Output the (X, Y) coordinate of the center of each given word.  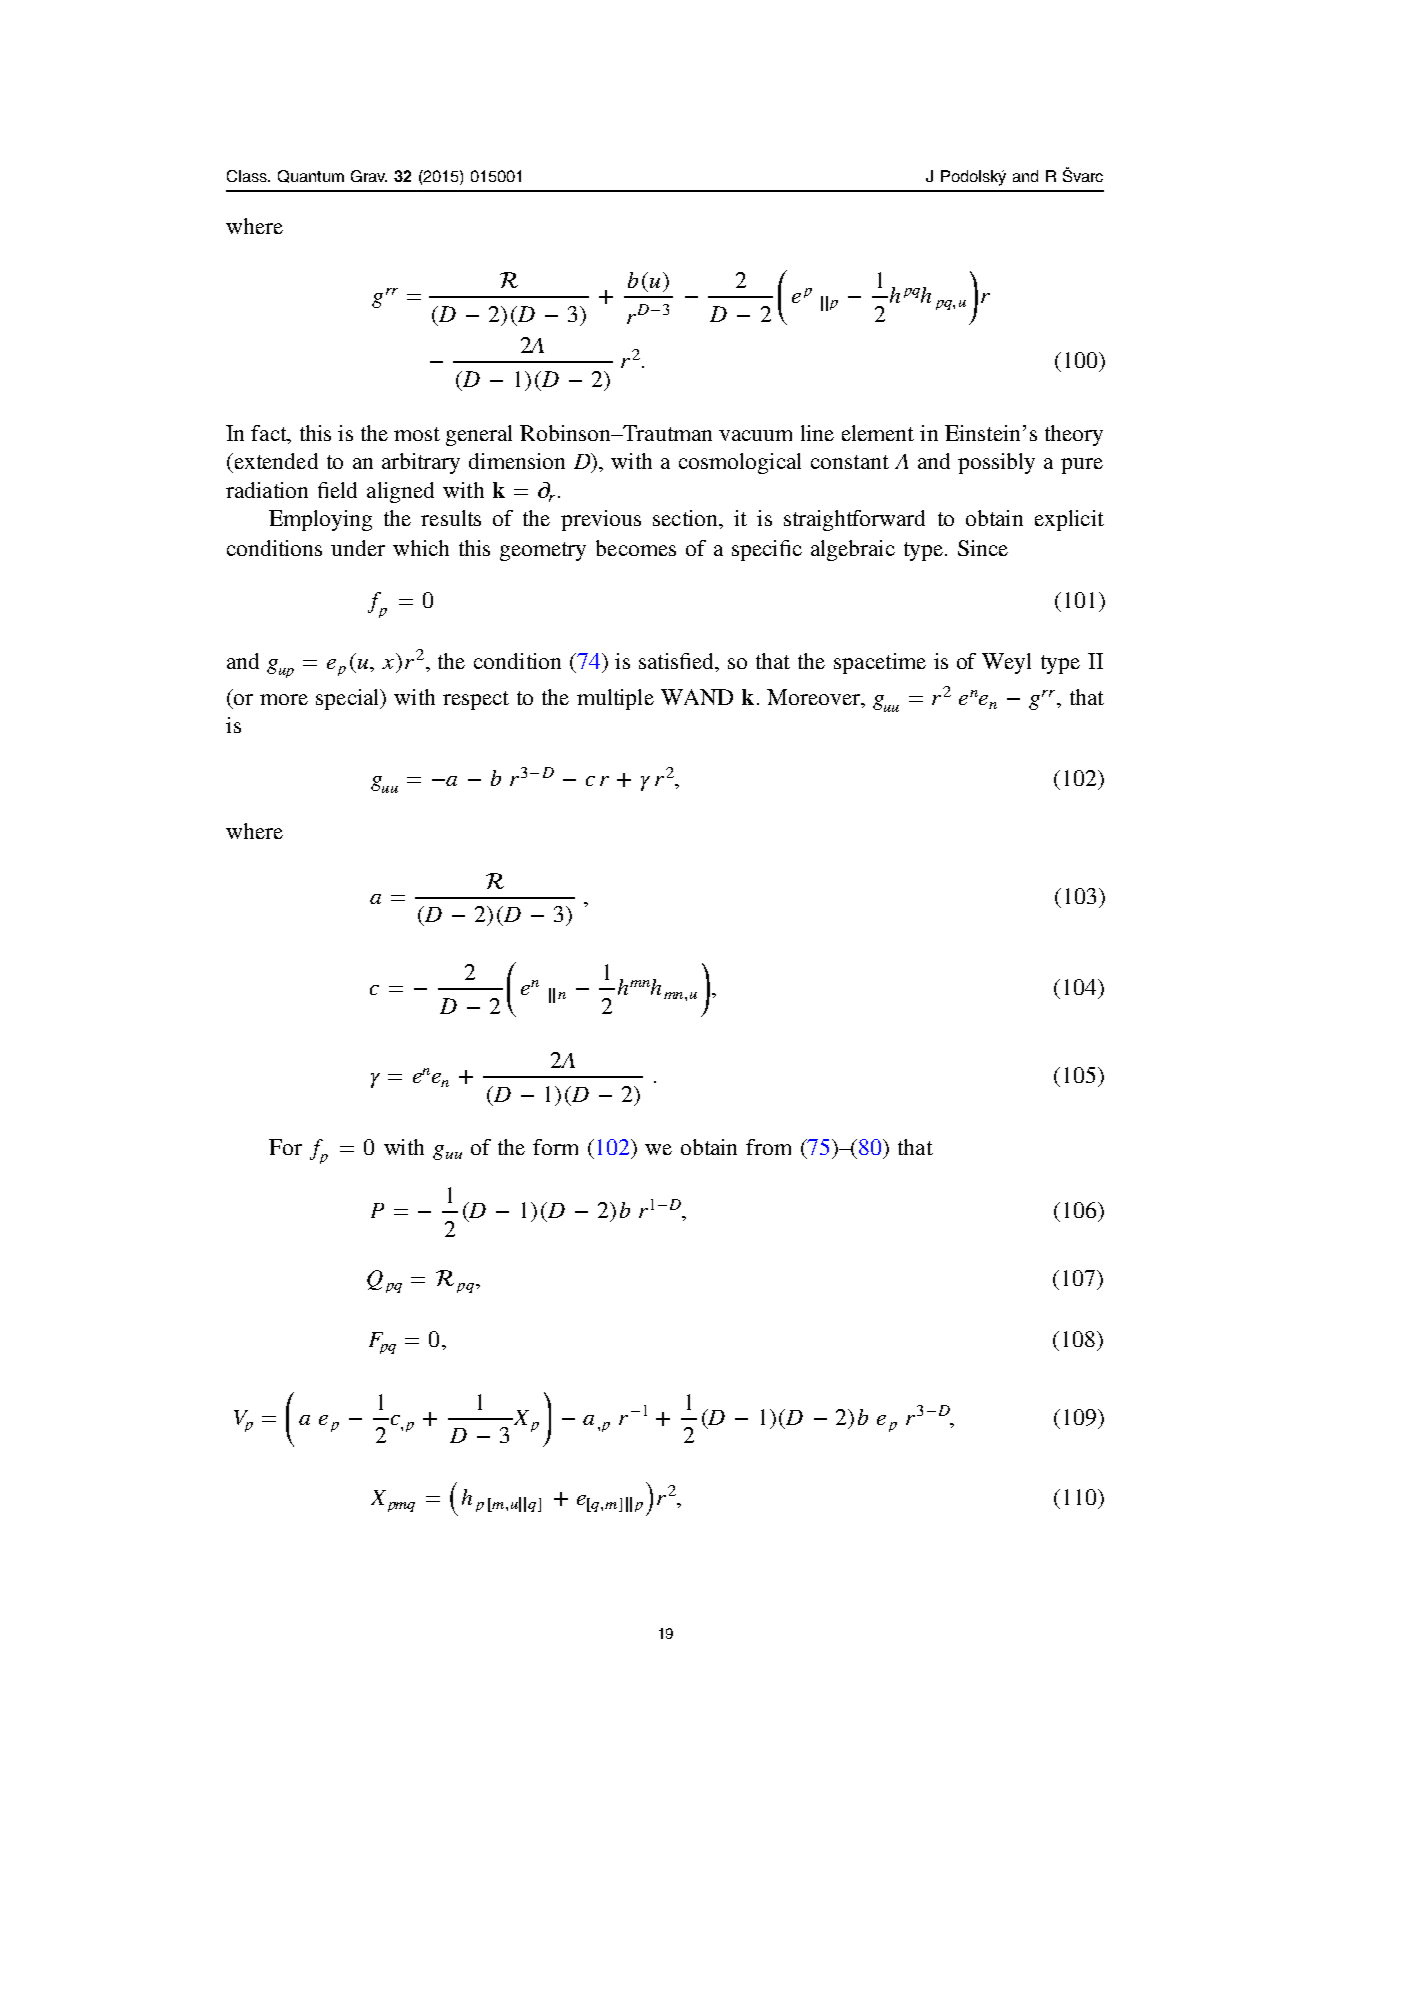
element (878, 433)
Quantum (311, 176)
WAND (697, 697)
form (555, 1147)
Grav (369, 176)
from (768, 1147)
